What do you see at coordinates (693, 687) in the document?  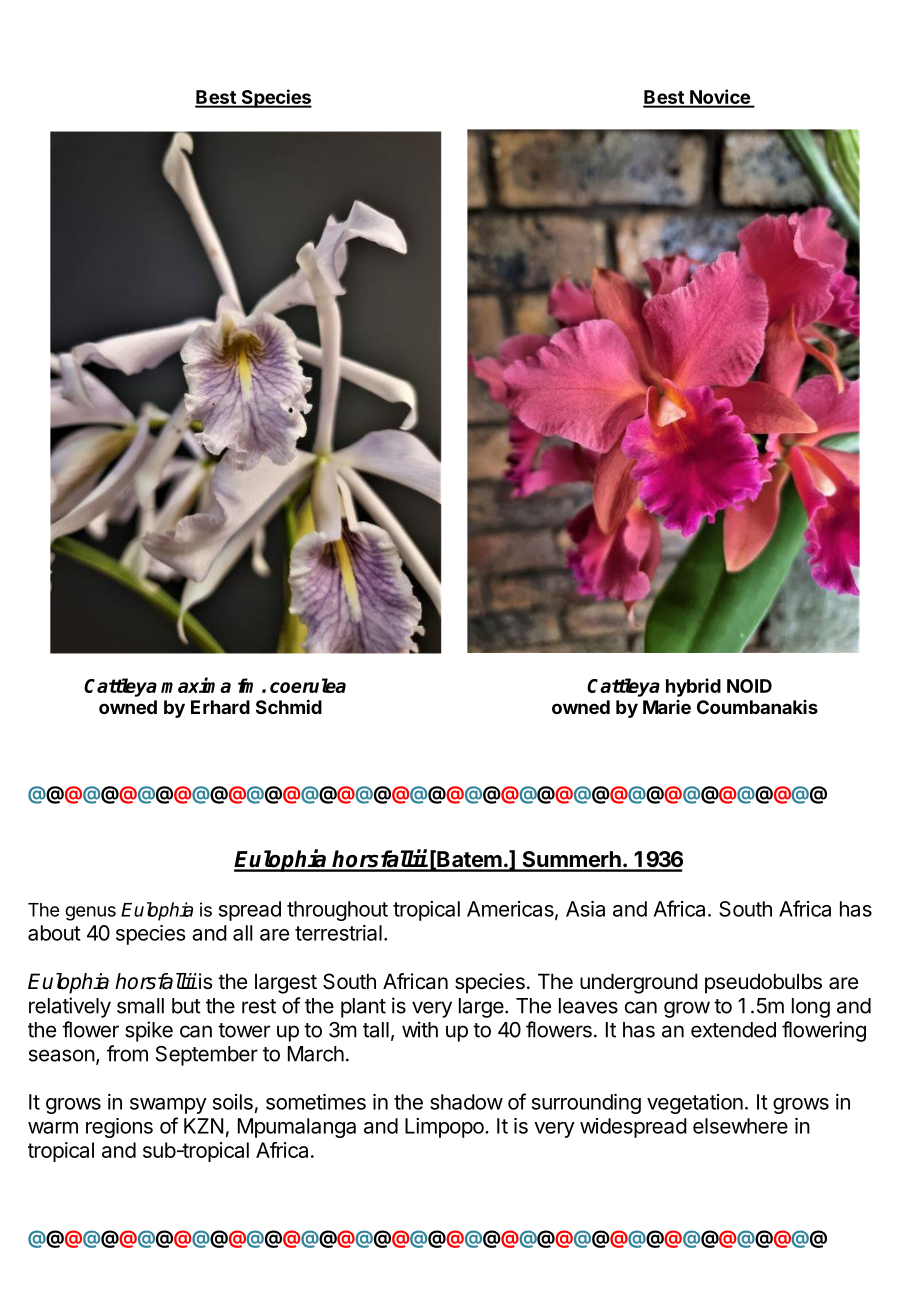 I see `hybrid` at bounding box center [693, 687].
